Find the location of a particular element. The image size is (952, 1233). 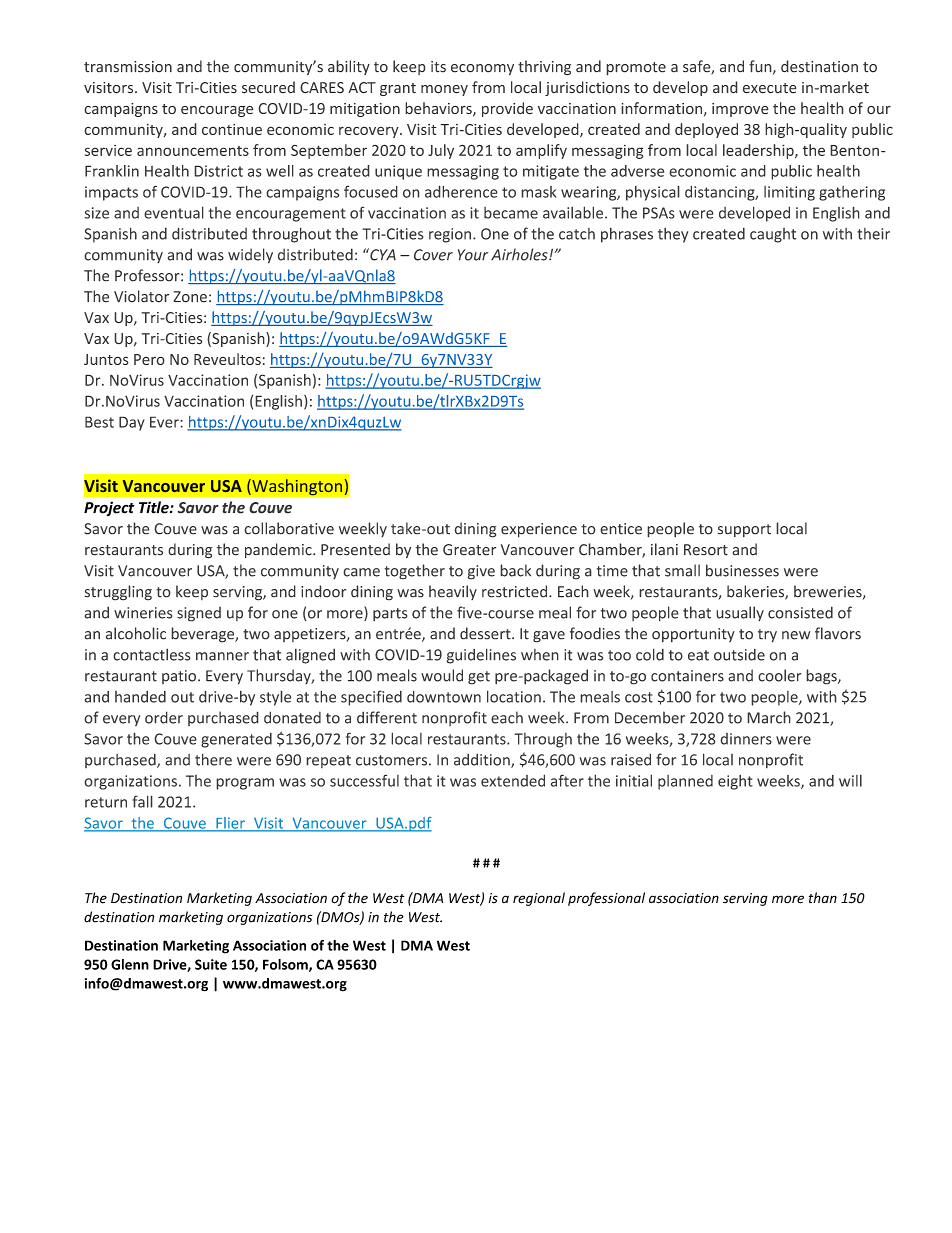

Suite is located at coordinates (211, 964).
